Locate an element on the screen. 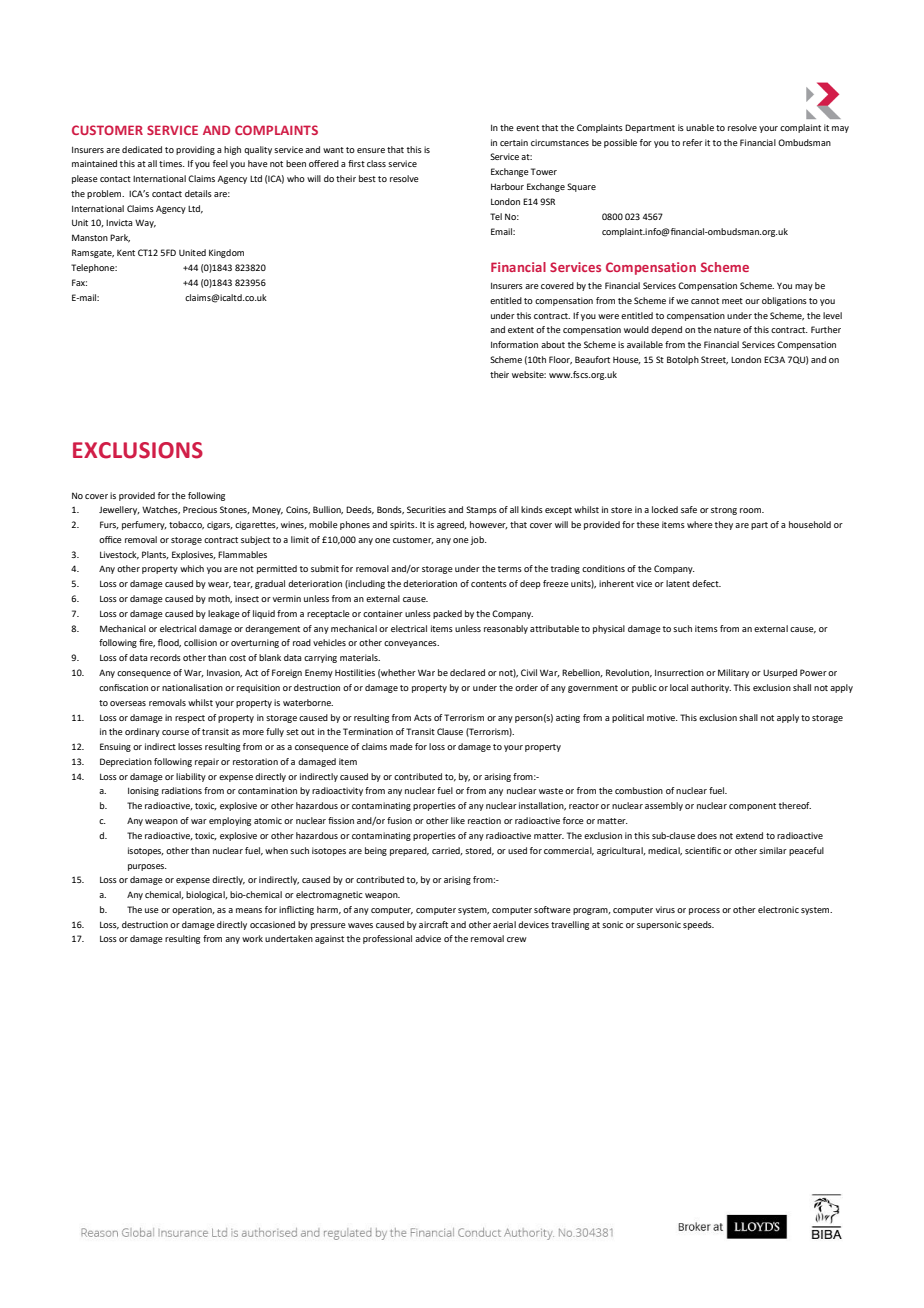  providing is located at coordinates (195, 150).
